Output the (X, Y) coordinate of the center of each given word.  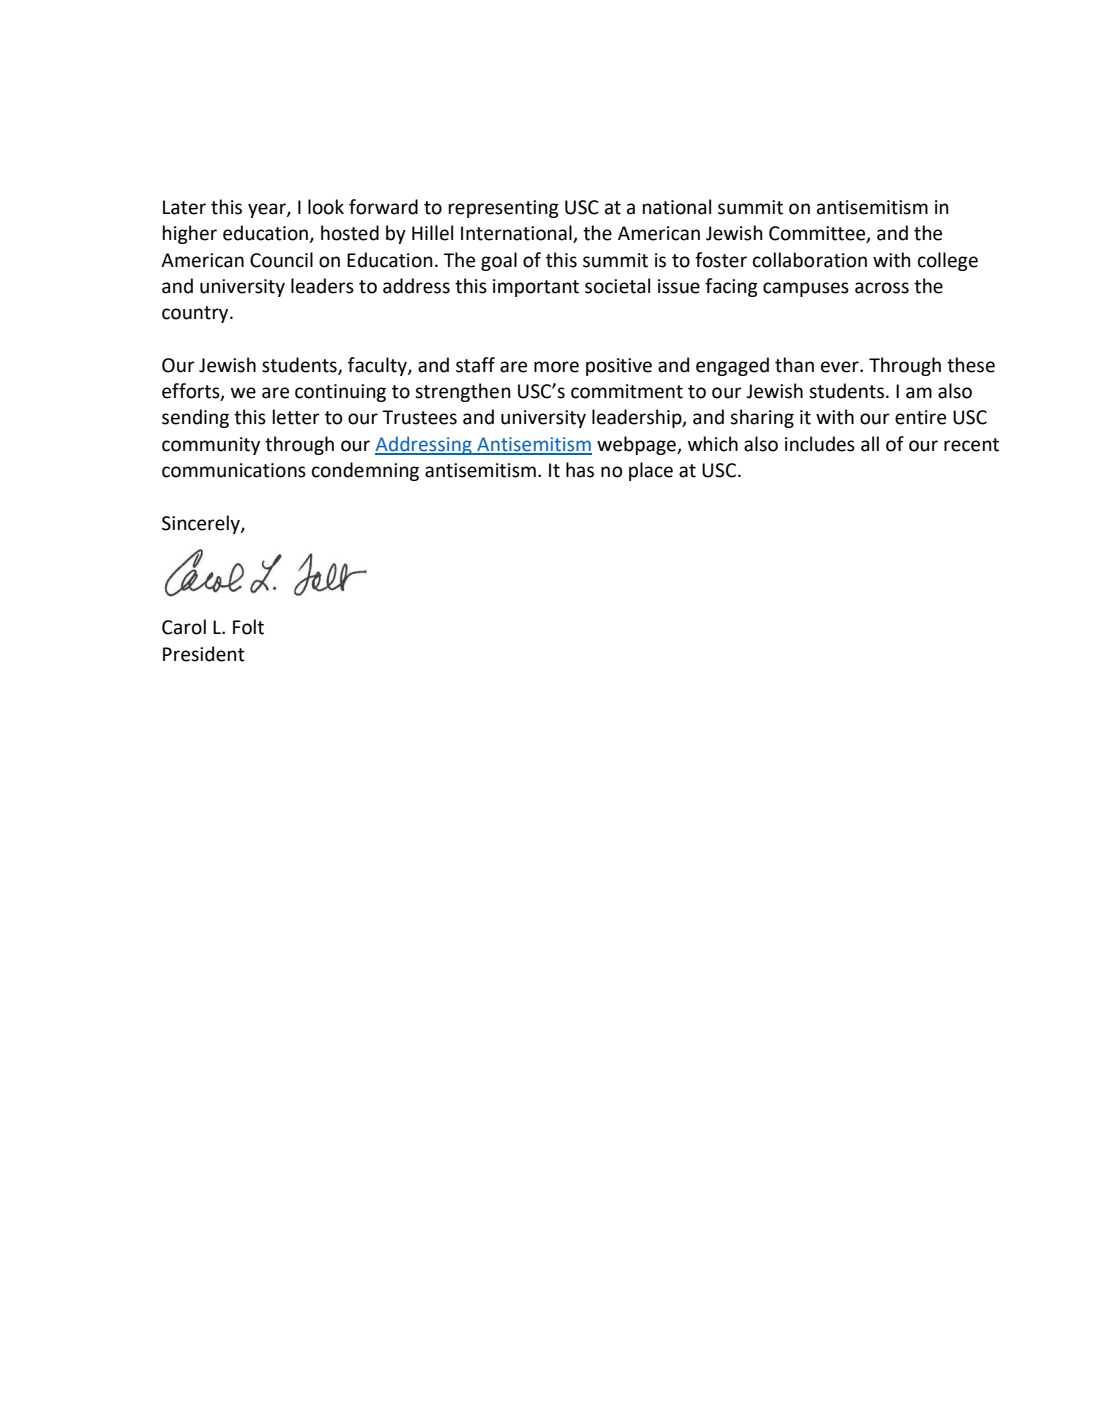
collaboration (810, 260)
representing (504, 209)
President (204, 654)
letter (296, 417)
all (870, 444)
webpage (637, 445)
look (326, 207)
